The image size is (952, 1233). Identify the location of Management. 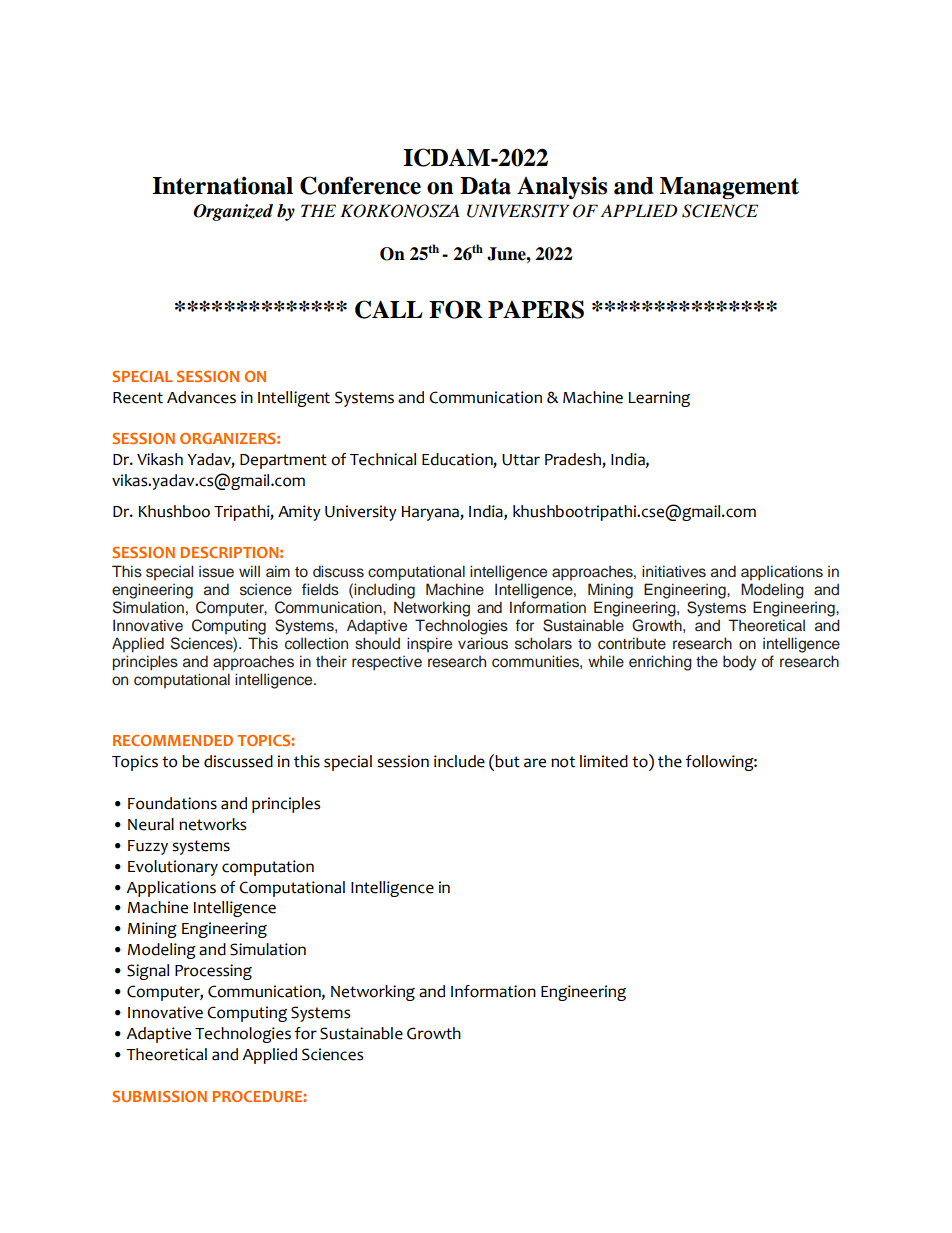
(729, 188).
